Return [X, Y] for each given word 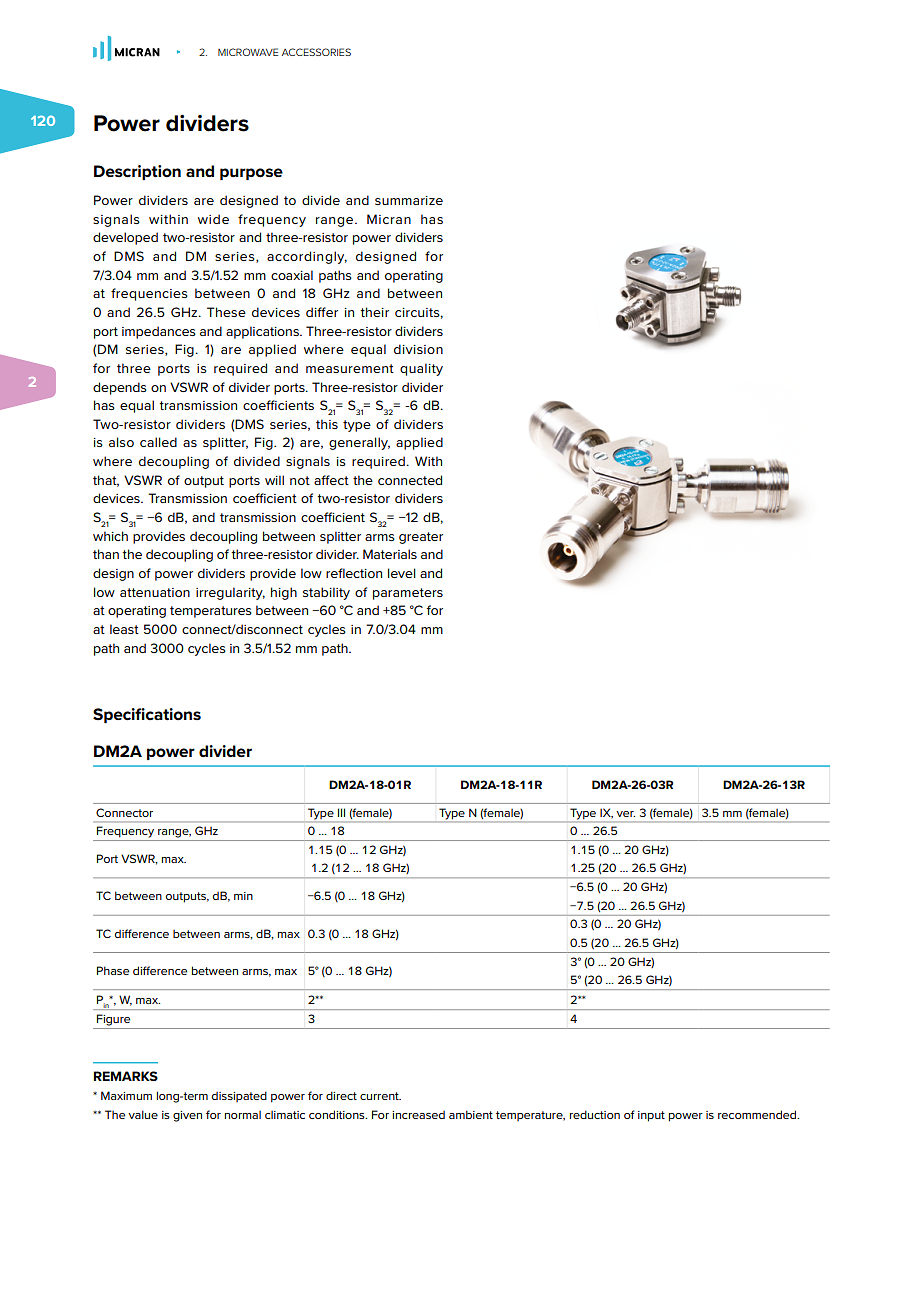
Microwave [248, 52]
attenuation [155, 592]
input [651, 1116]
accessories [316, 52]
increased [418, 1115]
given [187, 1116]
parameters [408, 594]
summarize [409, 200]
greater [421, 538]
